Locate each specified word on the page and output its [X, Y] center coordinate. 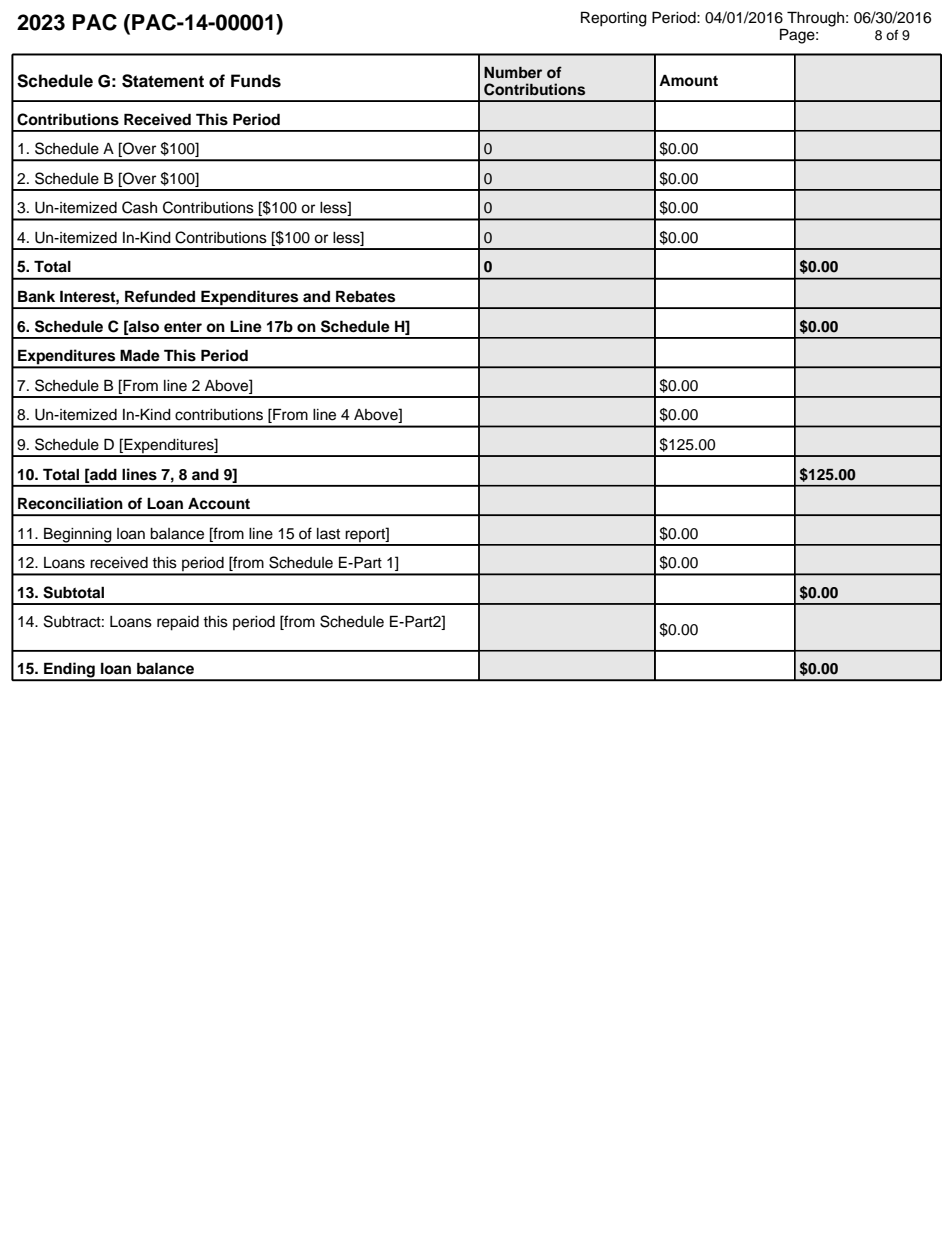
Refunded [160, 296]
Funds [256, 81]
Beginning [78, 536]
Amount [688, 81]
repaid [178, 623]
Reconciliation [70, 503]
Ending [69, 671]
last [328, 534]
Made [140, 355]
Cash [139, 207]
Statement [163, 81]
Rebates [365, 296]
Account [219, 503]
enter [183, 327]
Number [513, 72]
